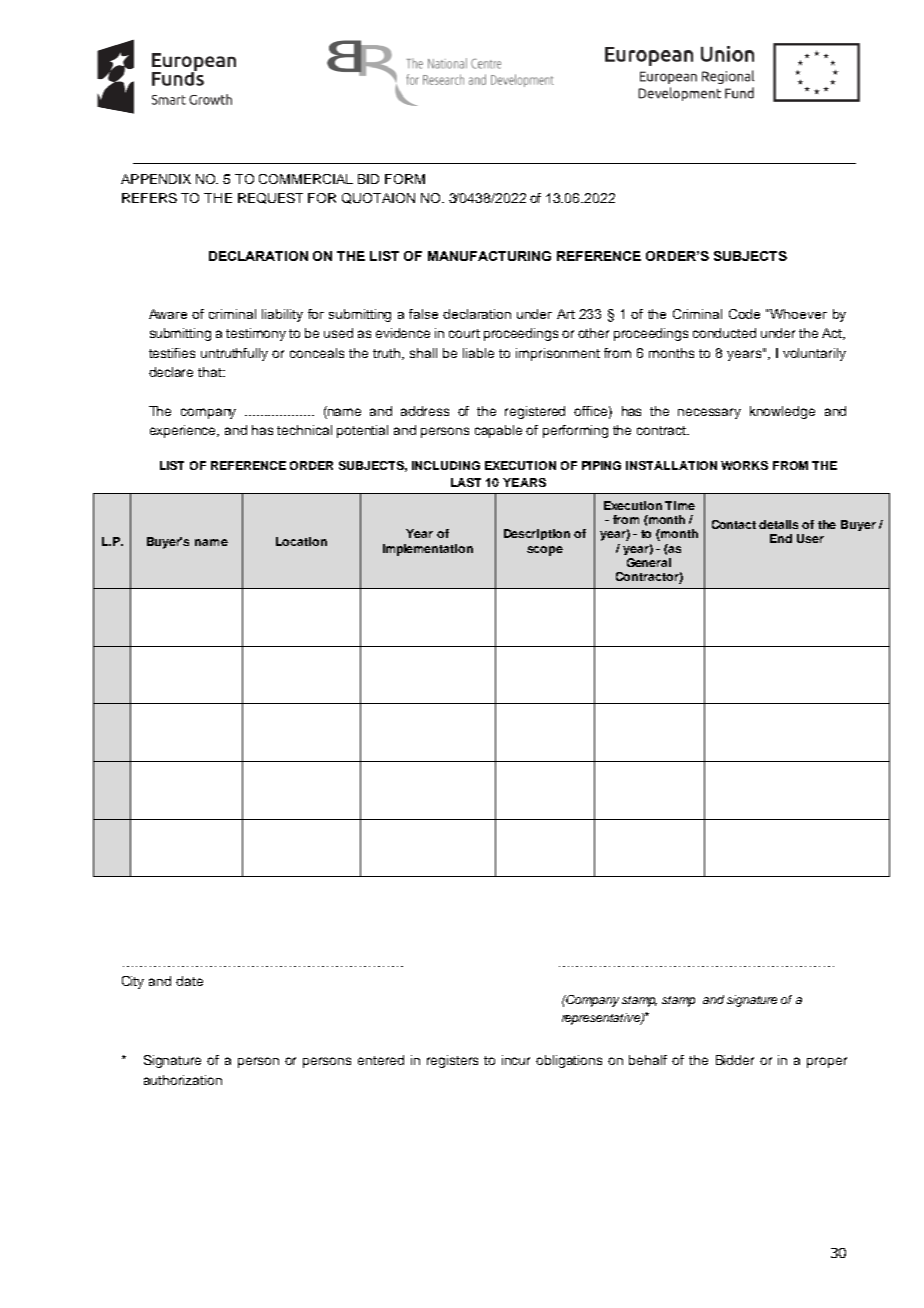  What do you see at coordinates (466, 482) in the image?
I see `LAST` at bounding box center [466, 482].
